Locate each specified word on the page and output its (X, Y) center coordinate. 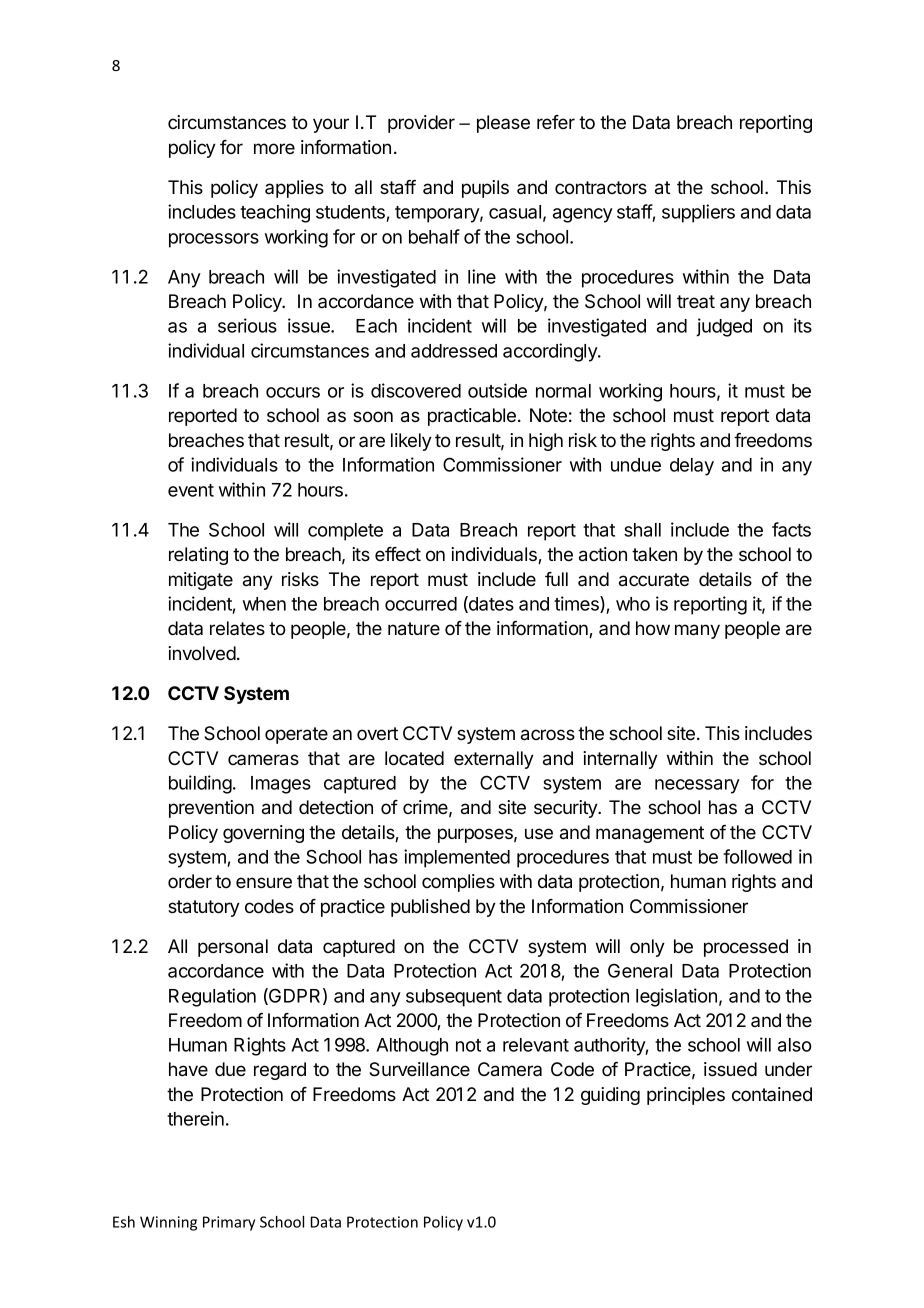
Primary (229, 1223)
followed (757, 856)
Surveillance (419, 1069)
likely (411, 442)
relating (198, 556)
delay (692, 467)
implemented (457, 858)
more (274, 149)
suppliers (698, 213)
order (190, 881)
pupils (485, 189)
